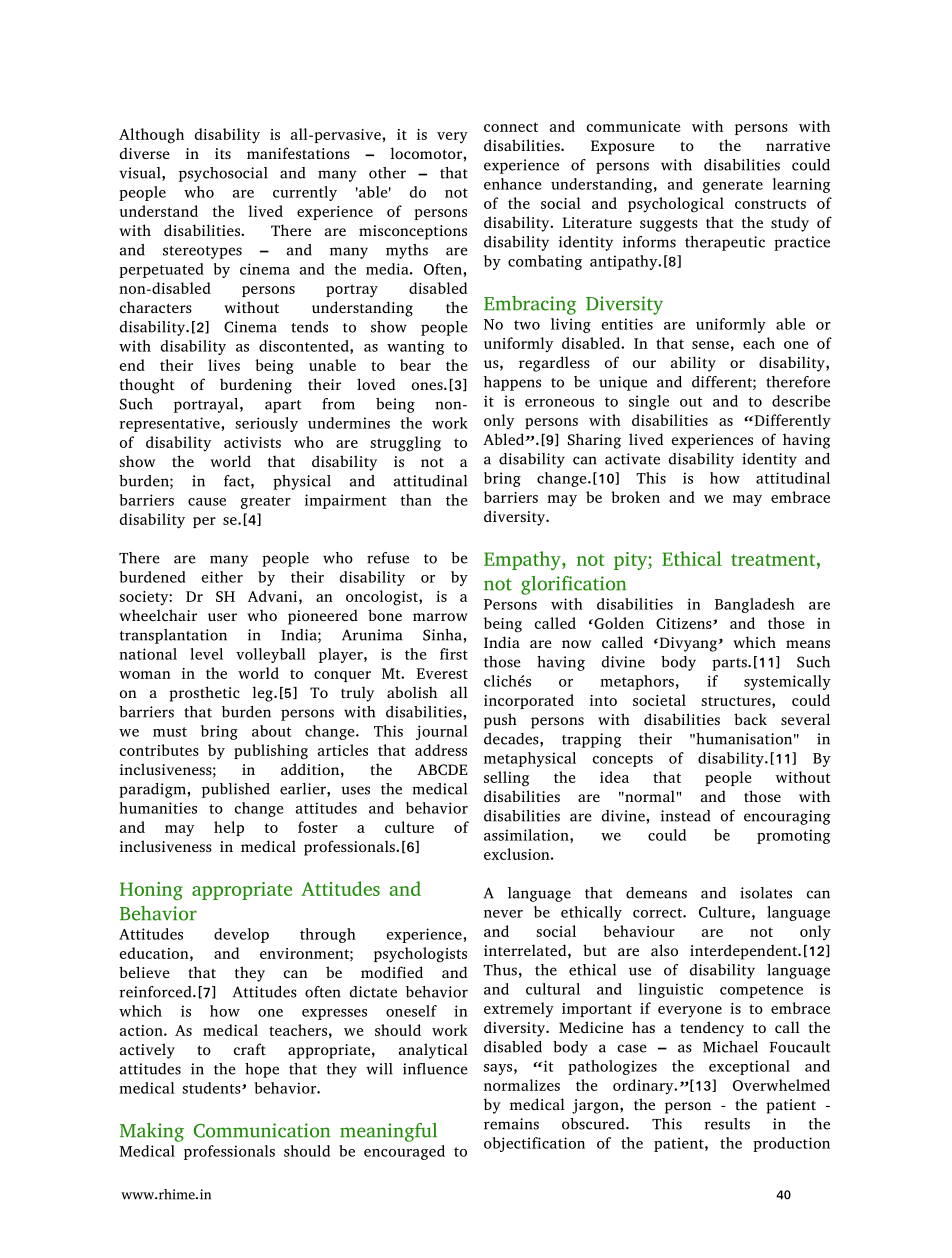  Describe the element at coordinates (512, 383) in the screenshot. I see `happens` at that location.
